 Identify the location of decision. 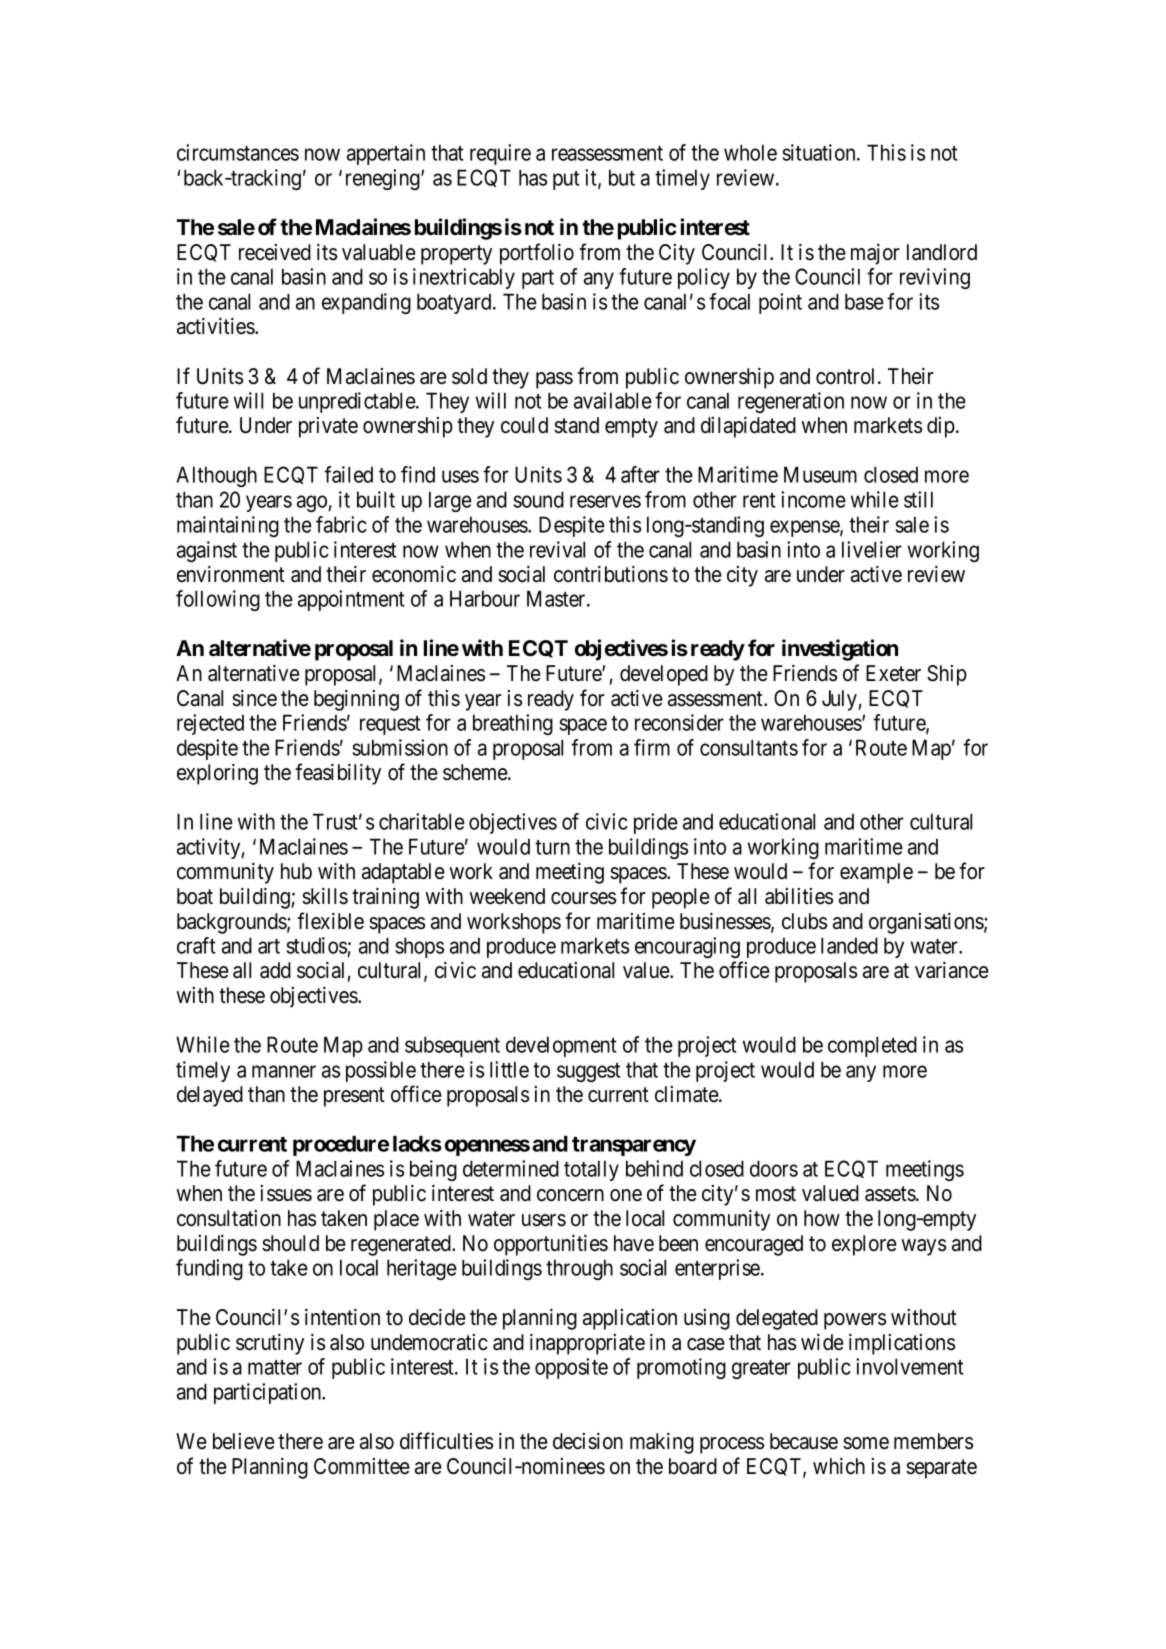
(588, 1441).
